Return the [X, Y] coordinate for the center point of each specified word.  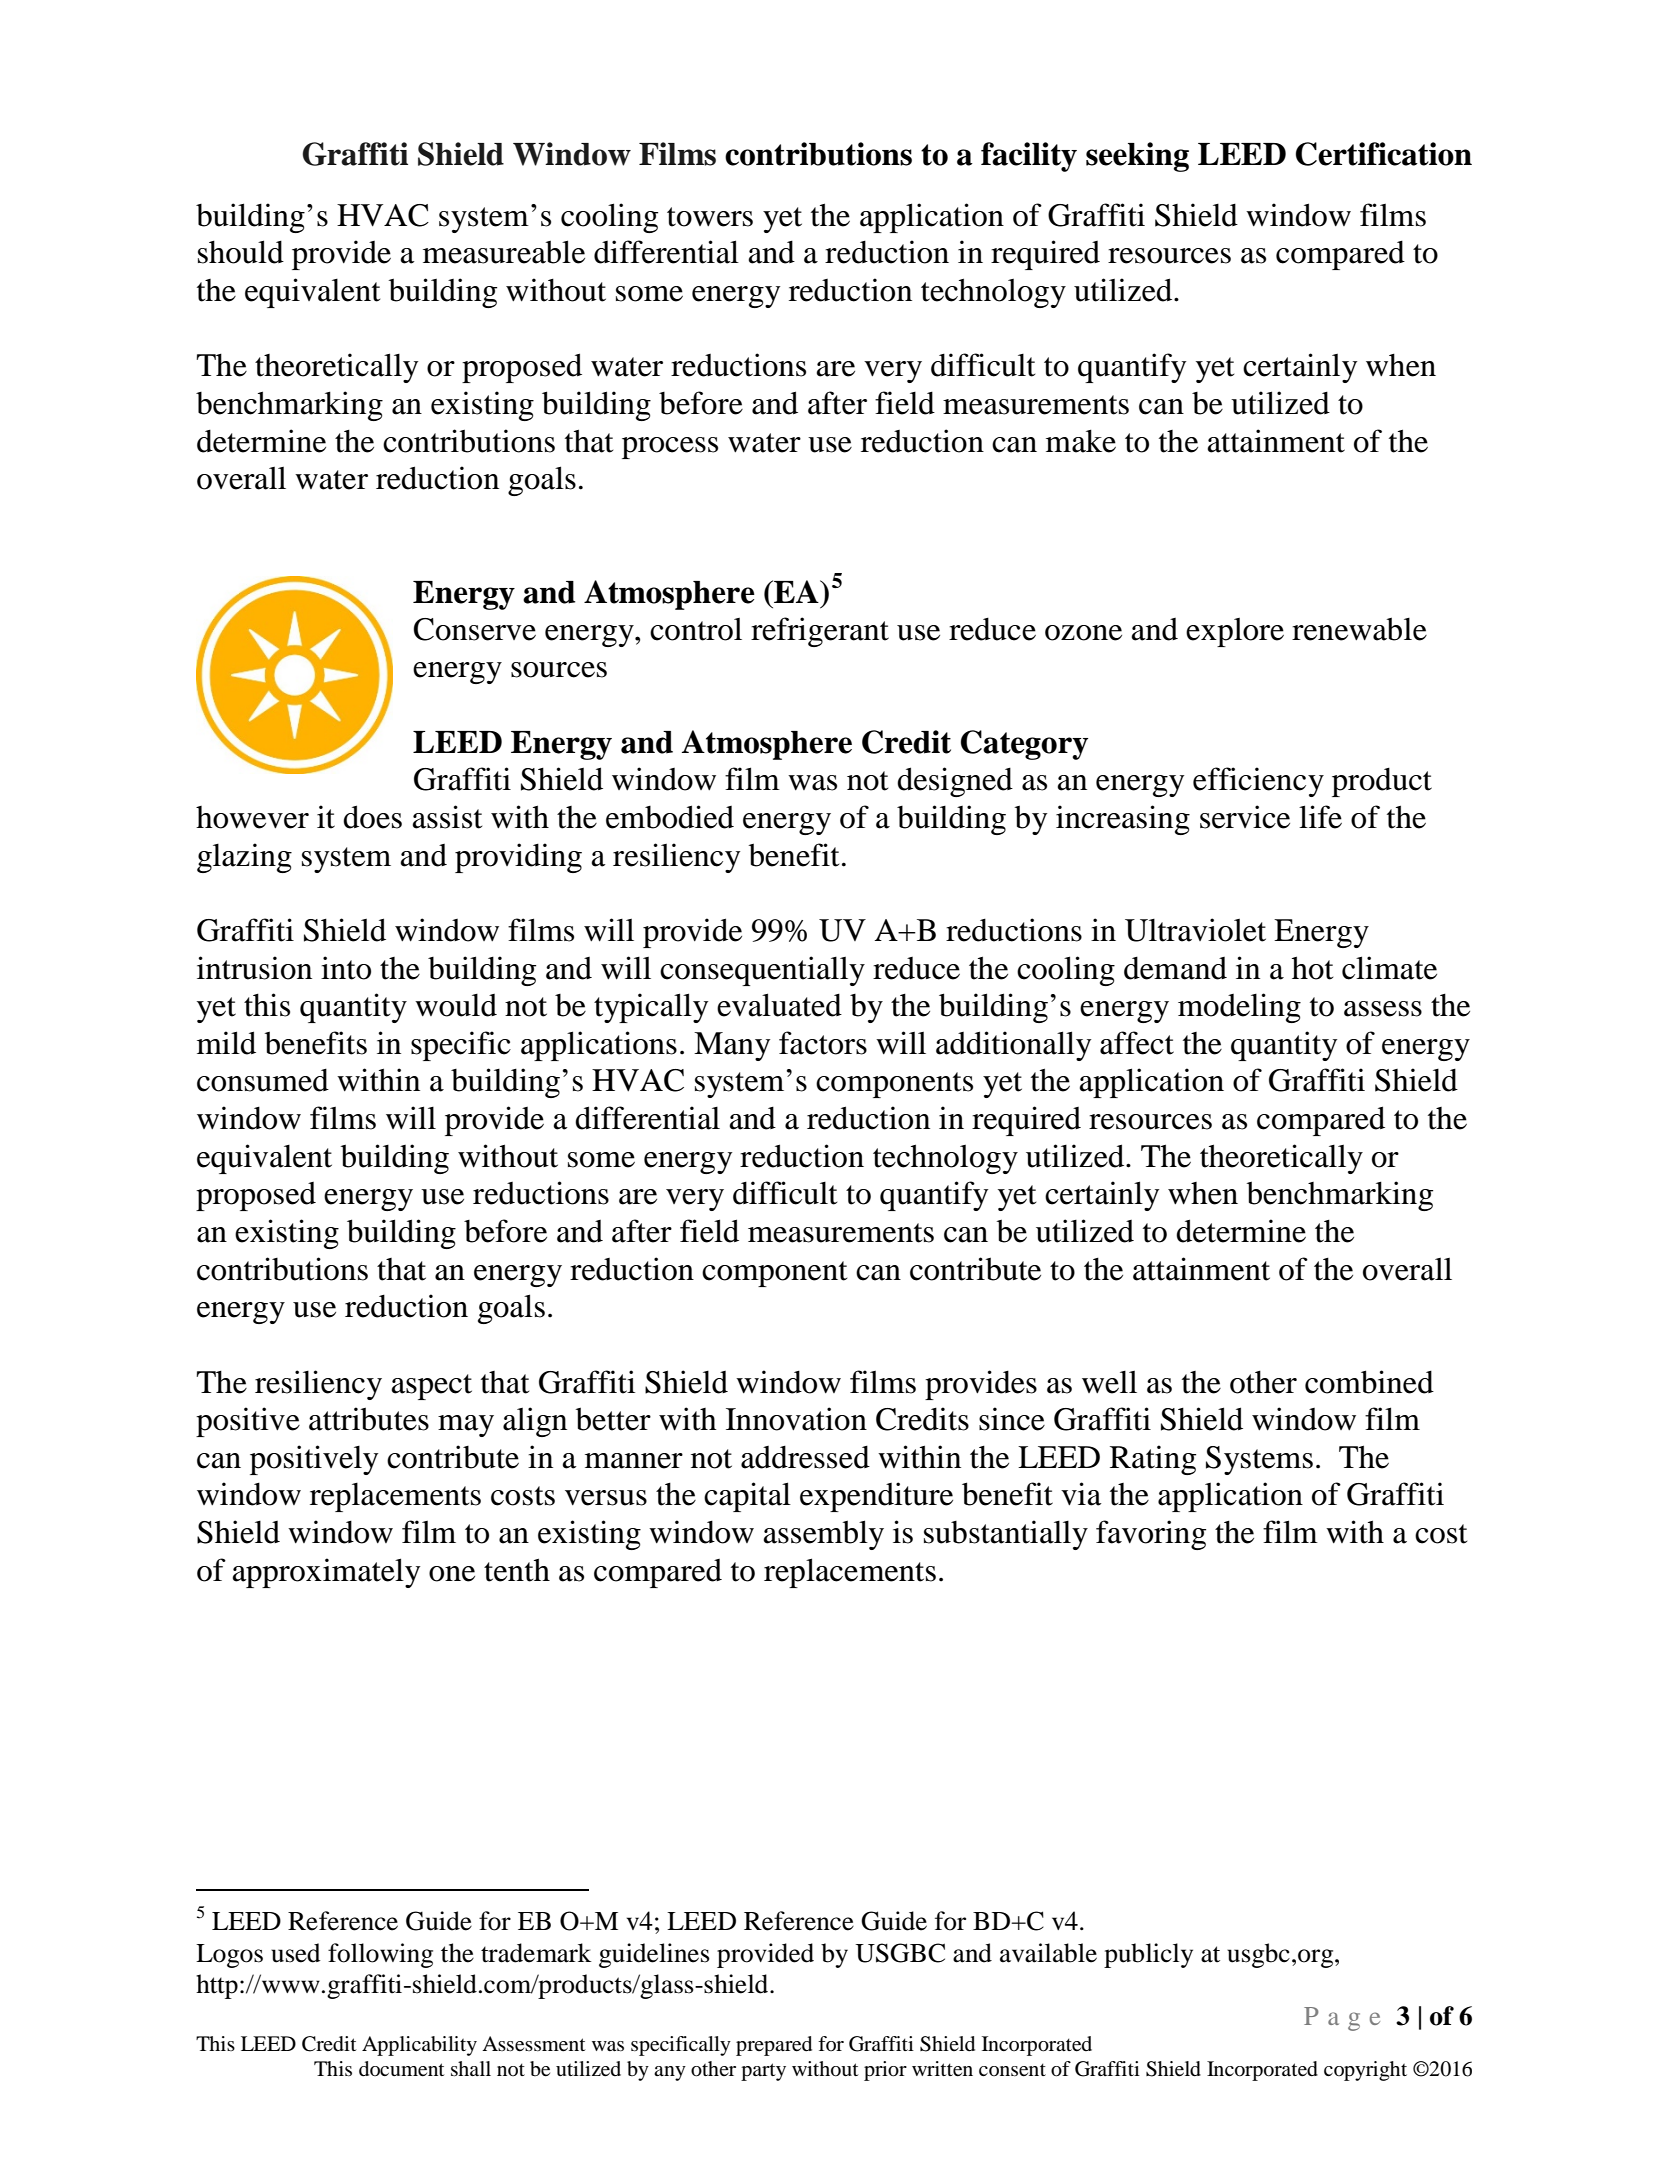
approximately [326, 1573]
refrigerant [820, 632]
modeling [1239, 1008]
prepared [774, 2046]
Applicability [419, 2046]
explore [1235, 632]
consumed [263, 1080]
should [241, 252]
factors [823, 1043]
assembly [824, 1535]
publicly [1148, 1955]
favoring [1151, 1535]
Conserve [475, 629]
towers [710, 217]
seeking [1137, 157]
